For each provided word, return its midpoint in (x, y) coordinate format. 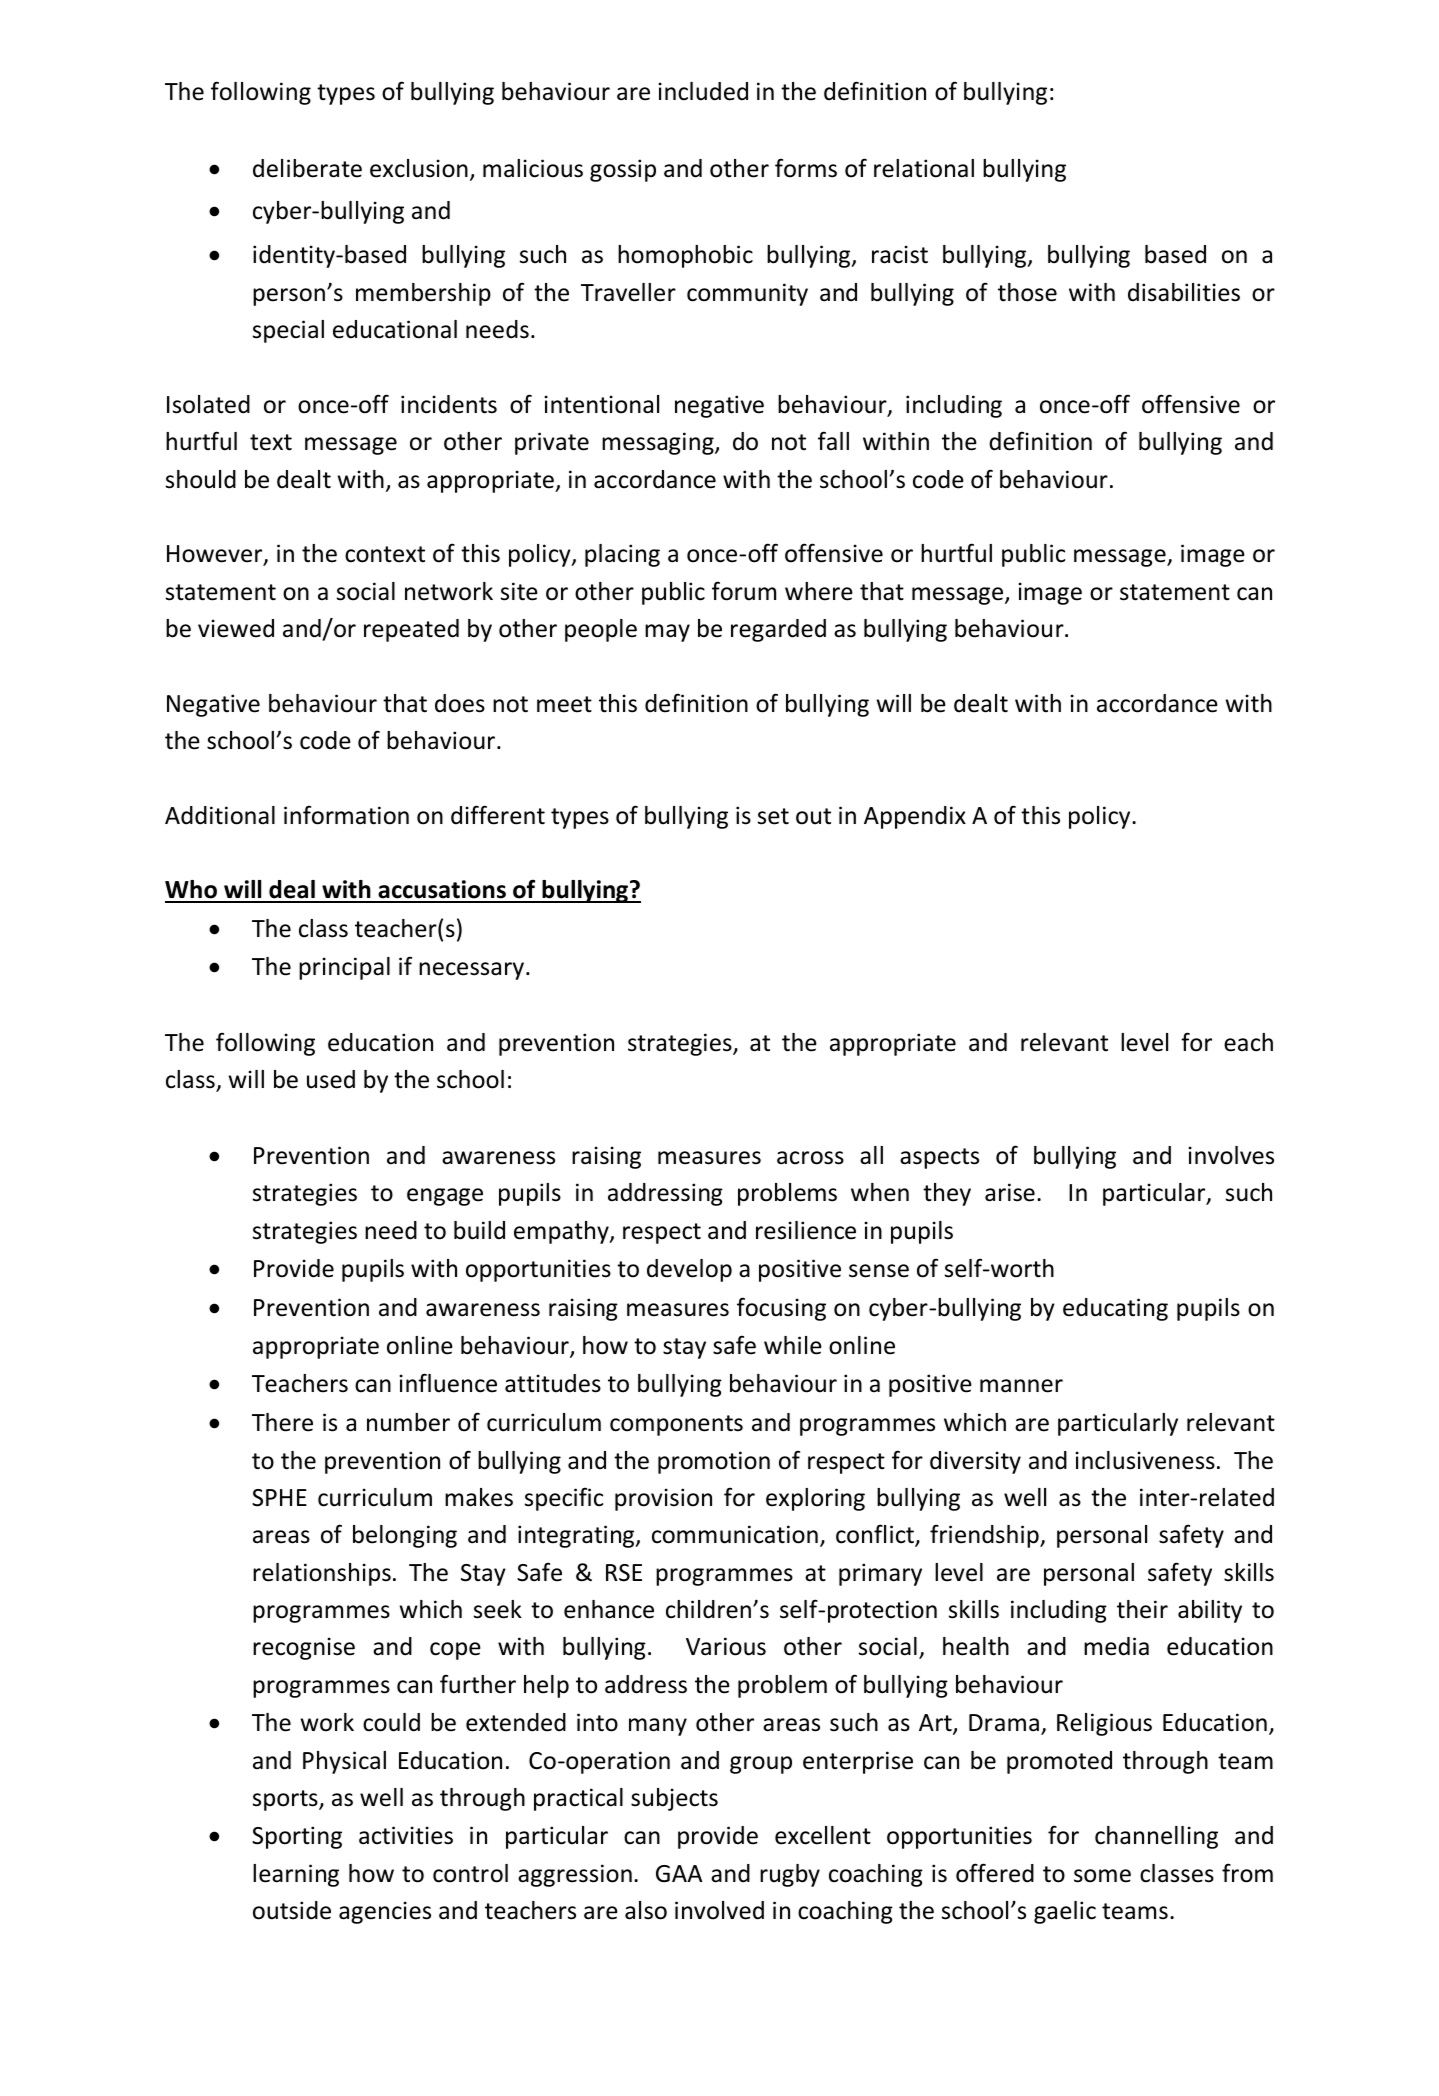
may (667, 633)
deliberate (307, 168)
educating (1115, 1309)
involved (719, 1910)
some (1102, 1876)
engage (445, 1197)
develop (689, 1270)
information (346, 815)
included (703, 91)
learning (296, 1875)
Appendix (915, 817)
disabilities (1184, 292)
